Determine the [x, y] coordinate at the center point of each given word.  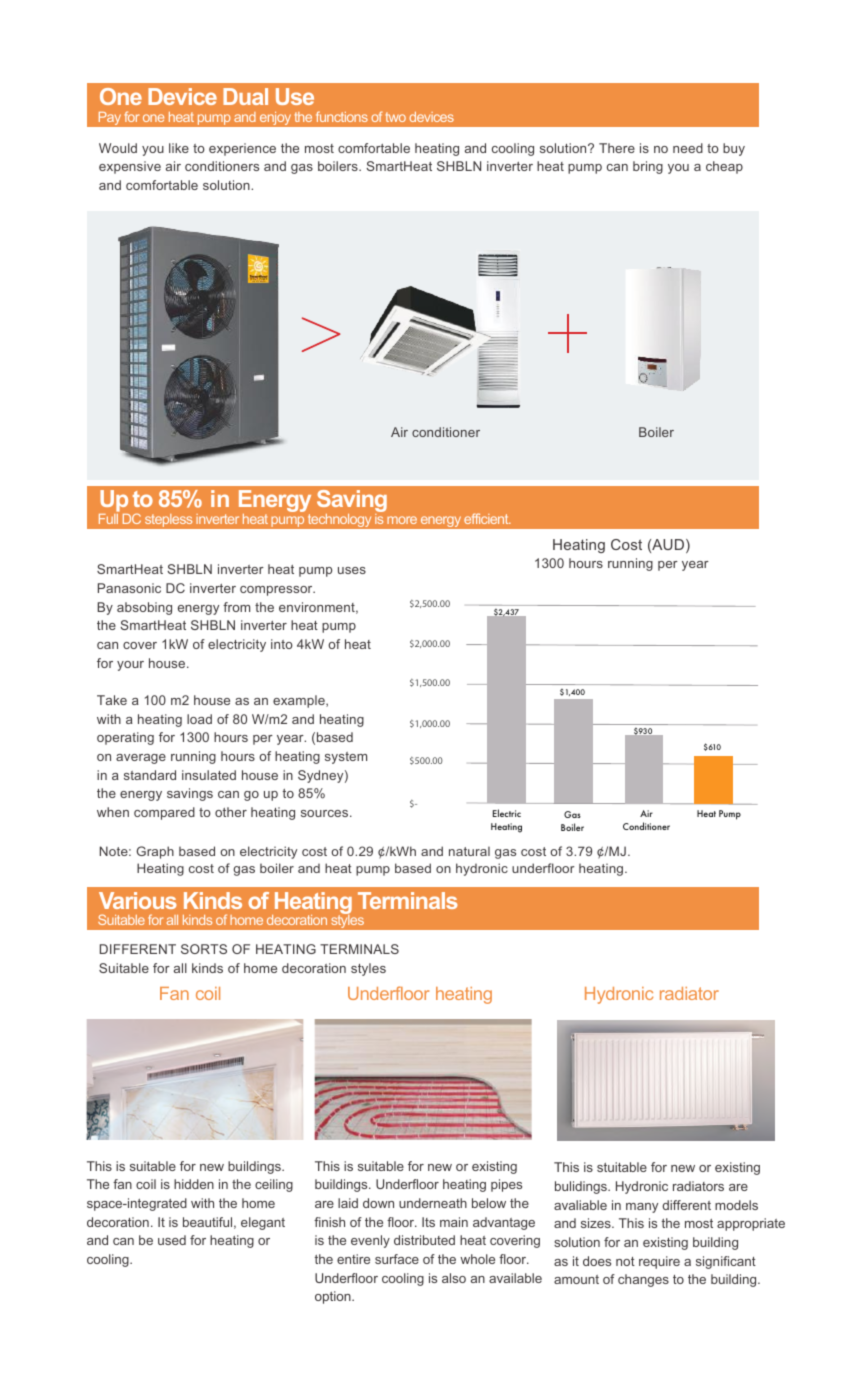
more [402, 520]
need [688, 148]
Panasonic [129, 588]
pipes [506, 1185]
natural [469, 851]
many [642, 1208]
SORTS [204, 949]
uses [352, 570]
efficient [487, 518]
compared [164, 813]
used [172, 1240]
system [346, 758]
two [396, 117]
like [179, 148]
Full [108, 519]
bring [648, 167]
